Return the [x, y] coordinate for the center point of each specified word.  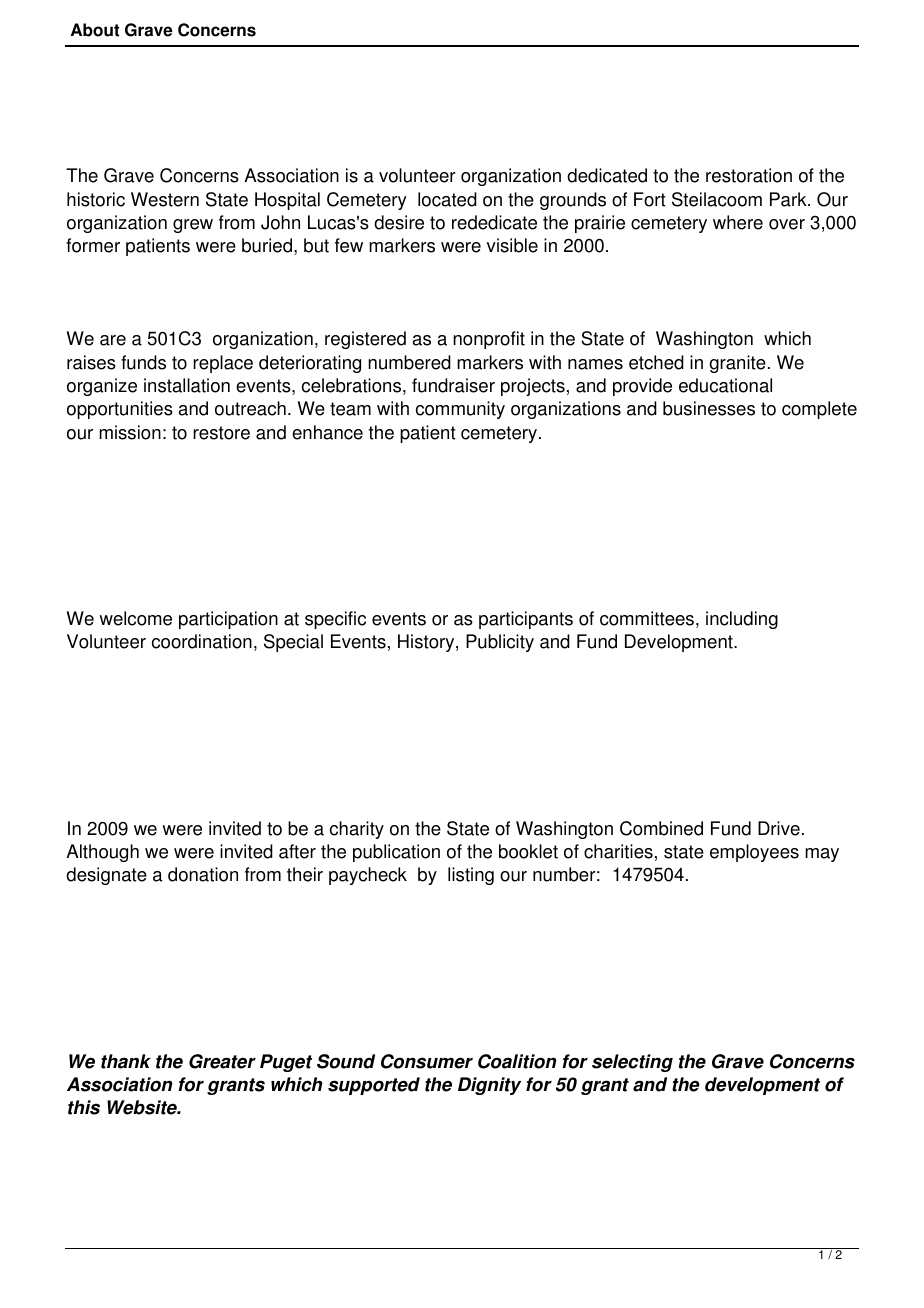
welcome [135, 618]
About [95, 30]
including [742, 620]
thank [126, 1061]
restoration [749, 175]
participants [526, 620]
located [447, 199]
